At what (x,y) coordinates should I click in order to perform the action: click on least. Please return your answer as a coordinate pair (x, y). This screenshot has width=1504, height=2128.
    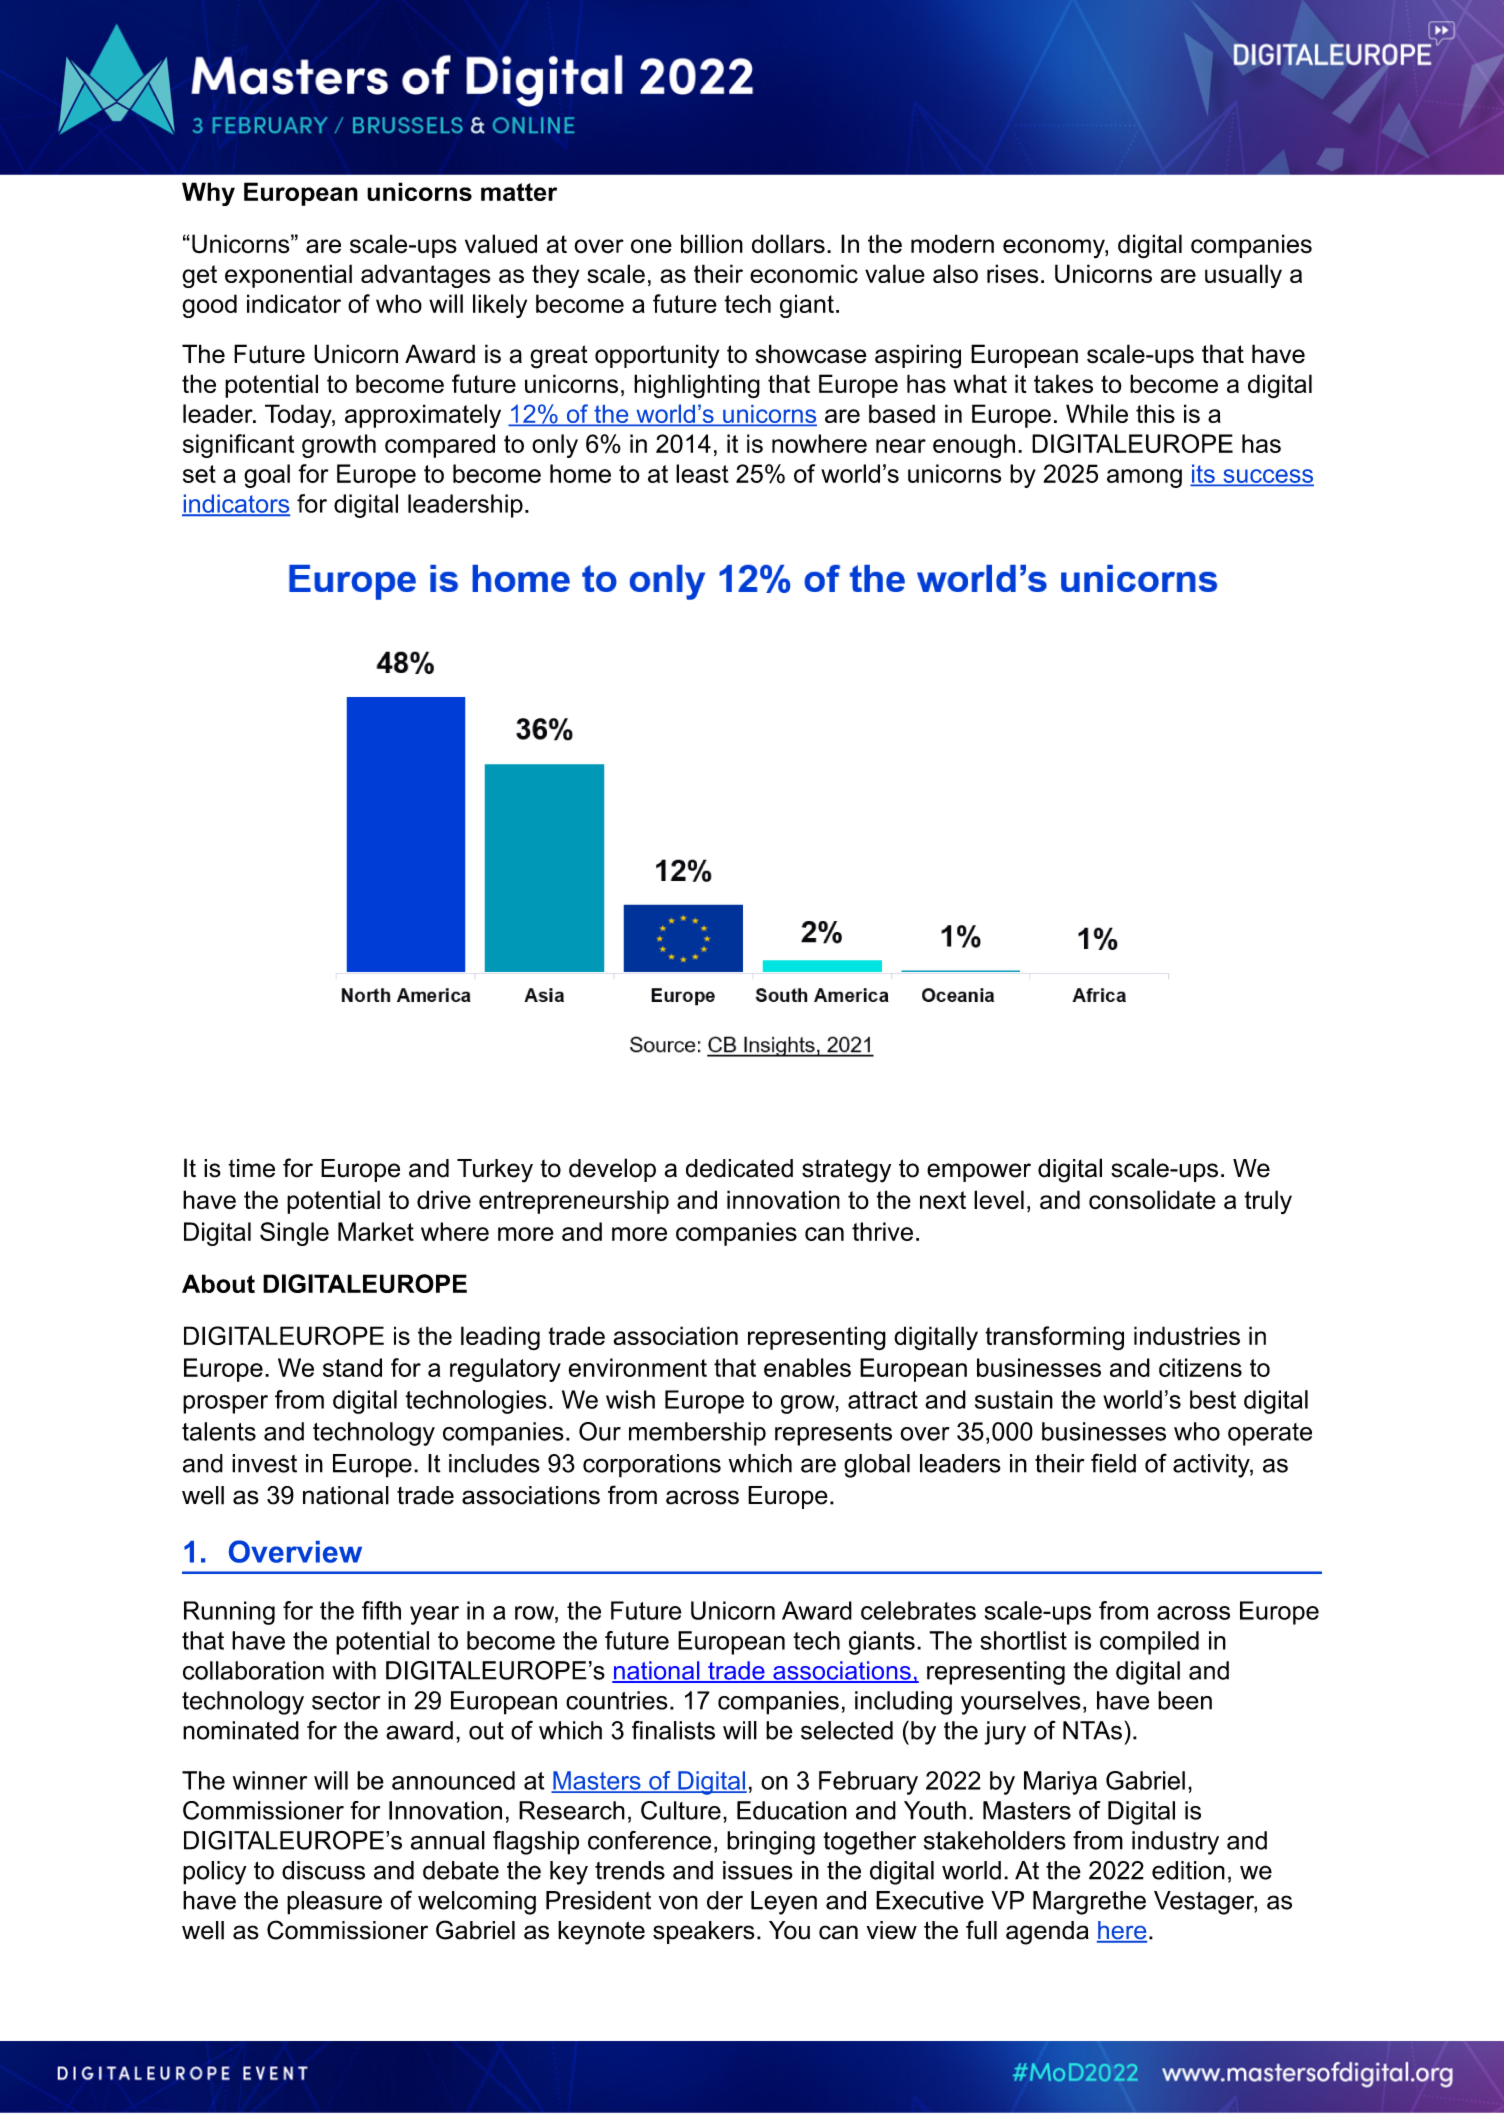
    Looking at the image, I should click on (702, 473).
